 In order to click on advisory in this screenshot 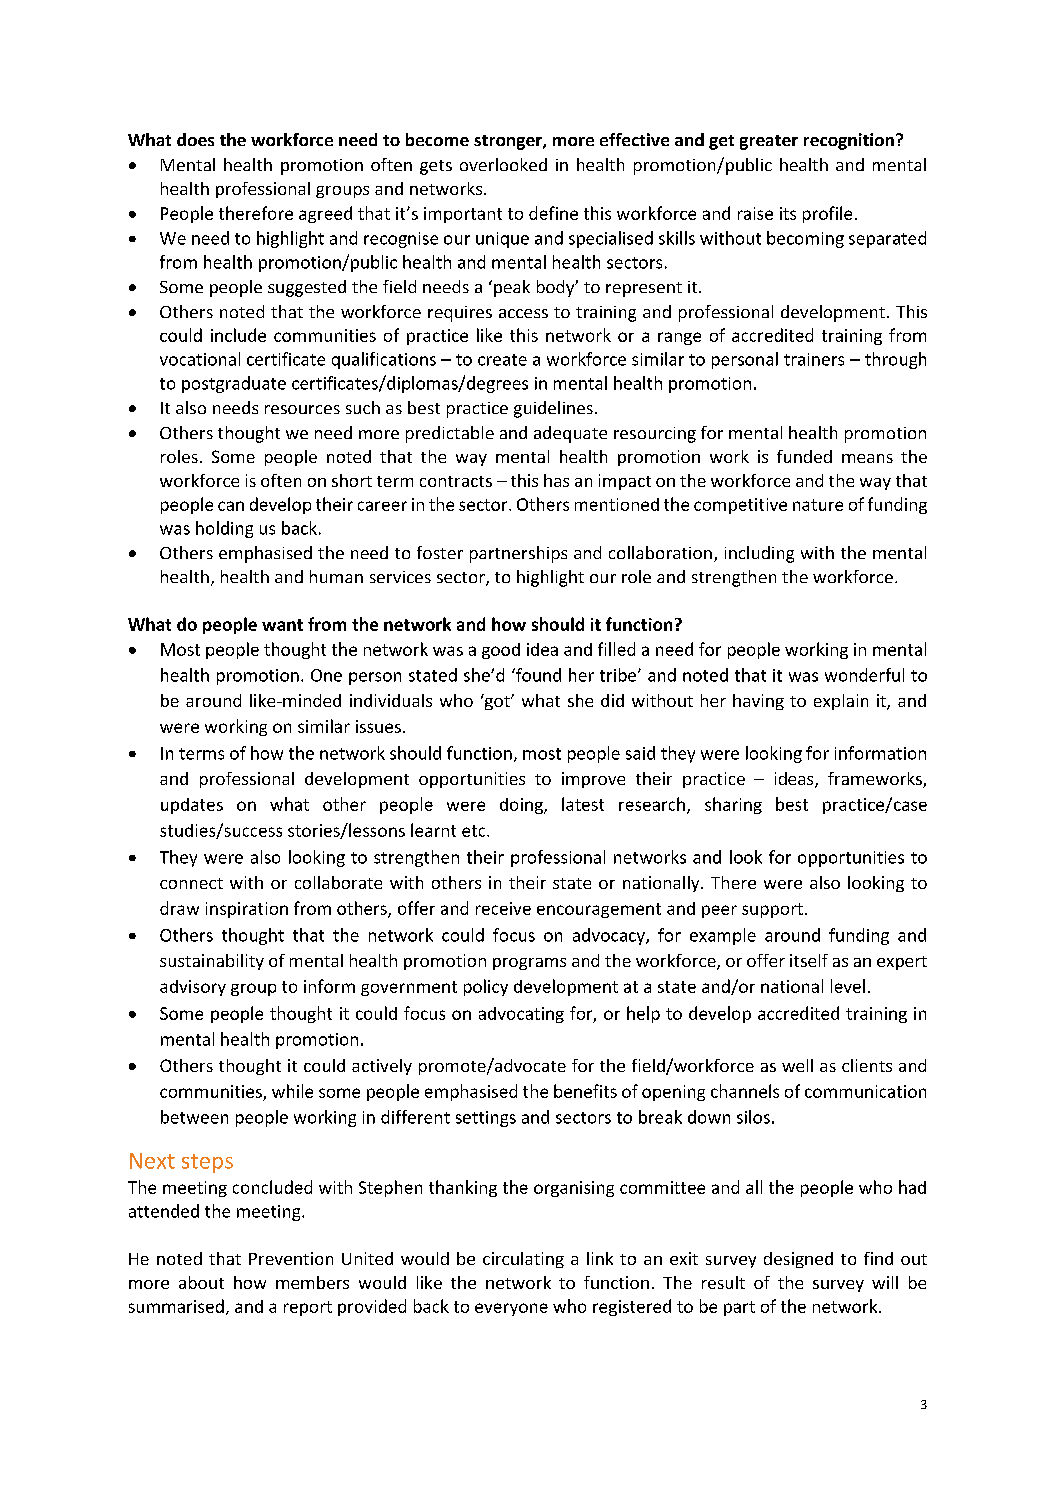, I will do `click(193, 988)`.
